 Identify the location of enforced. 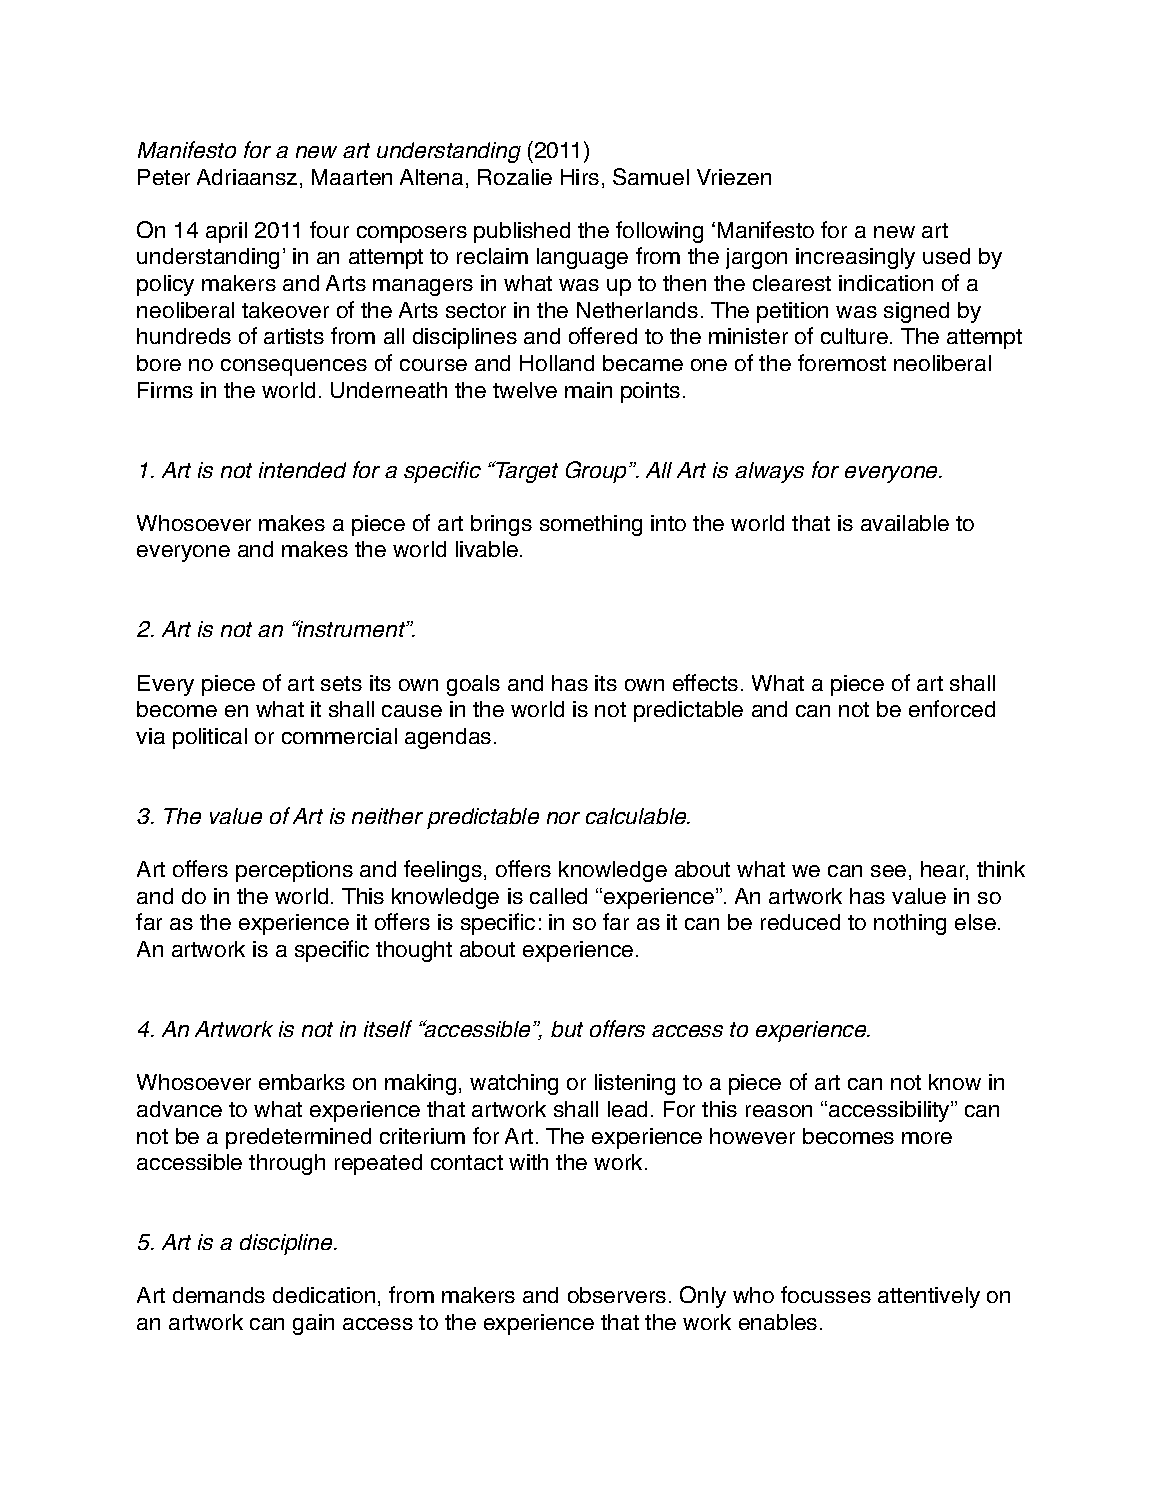
(952, 708).
